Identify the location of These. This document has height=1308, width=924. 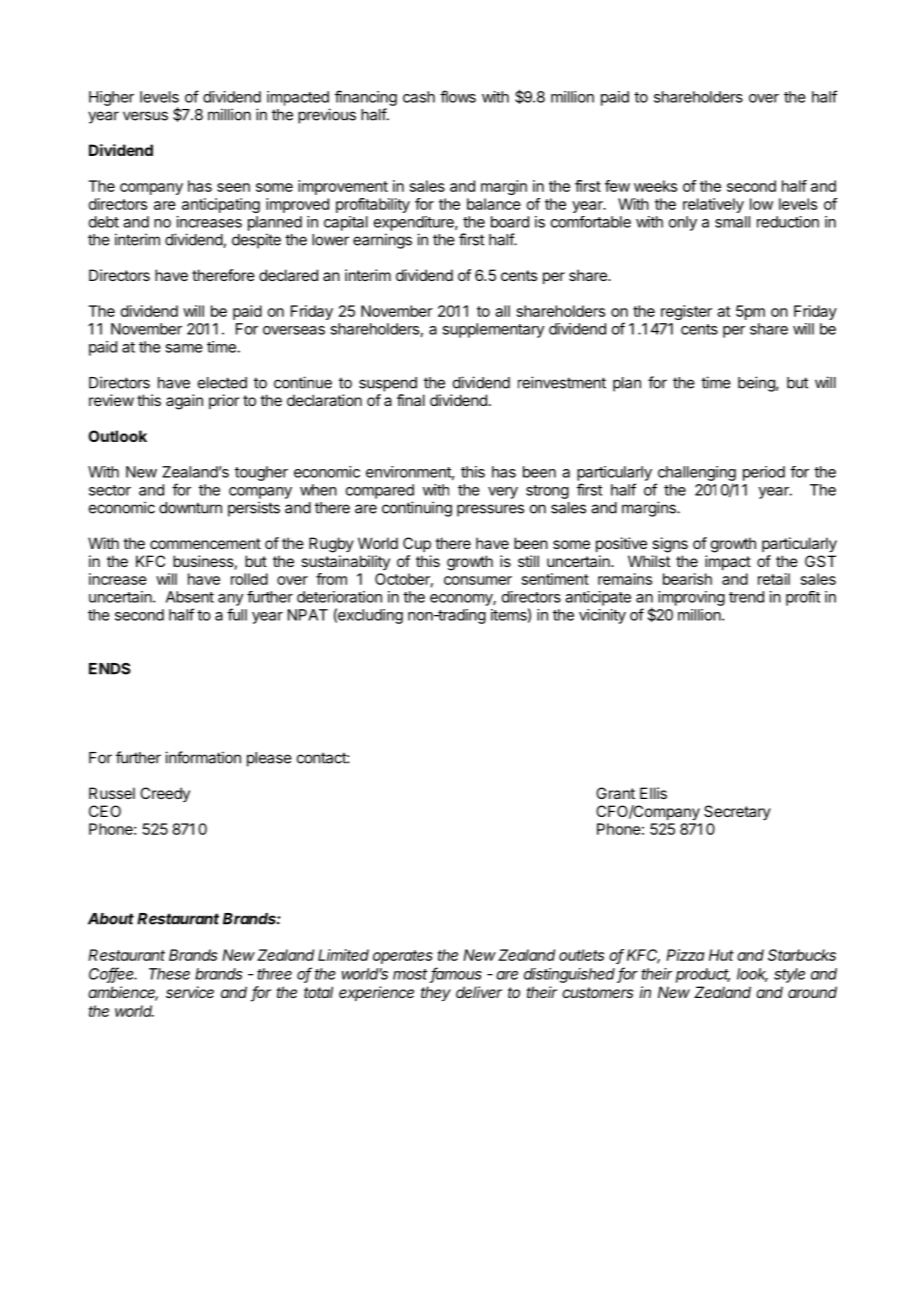
(169, 974).
